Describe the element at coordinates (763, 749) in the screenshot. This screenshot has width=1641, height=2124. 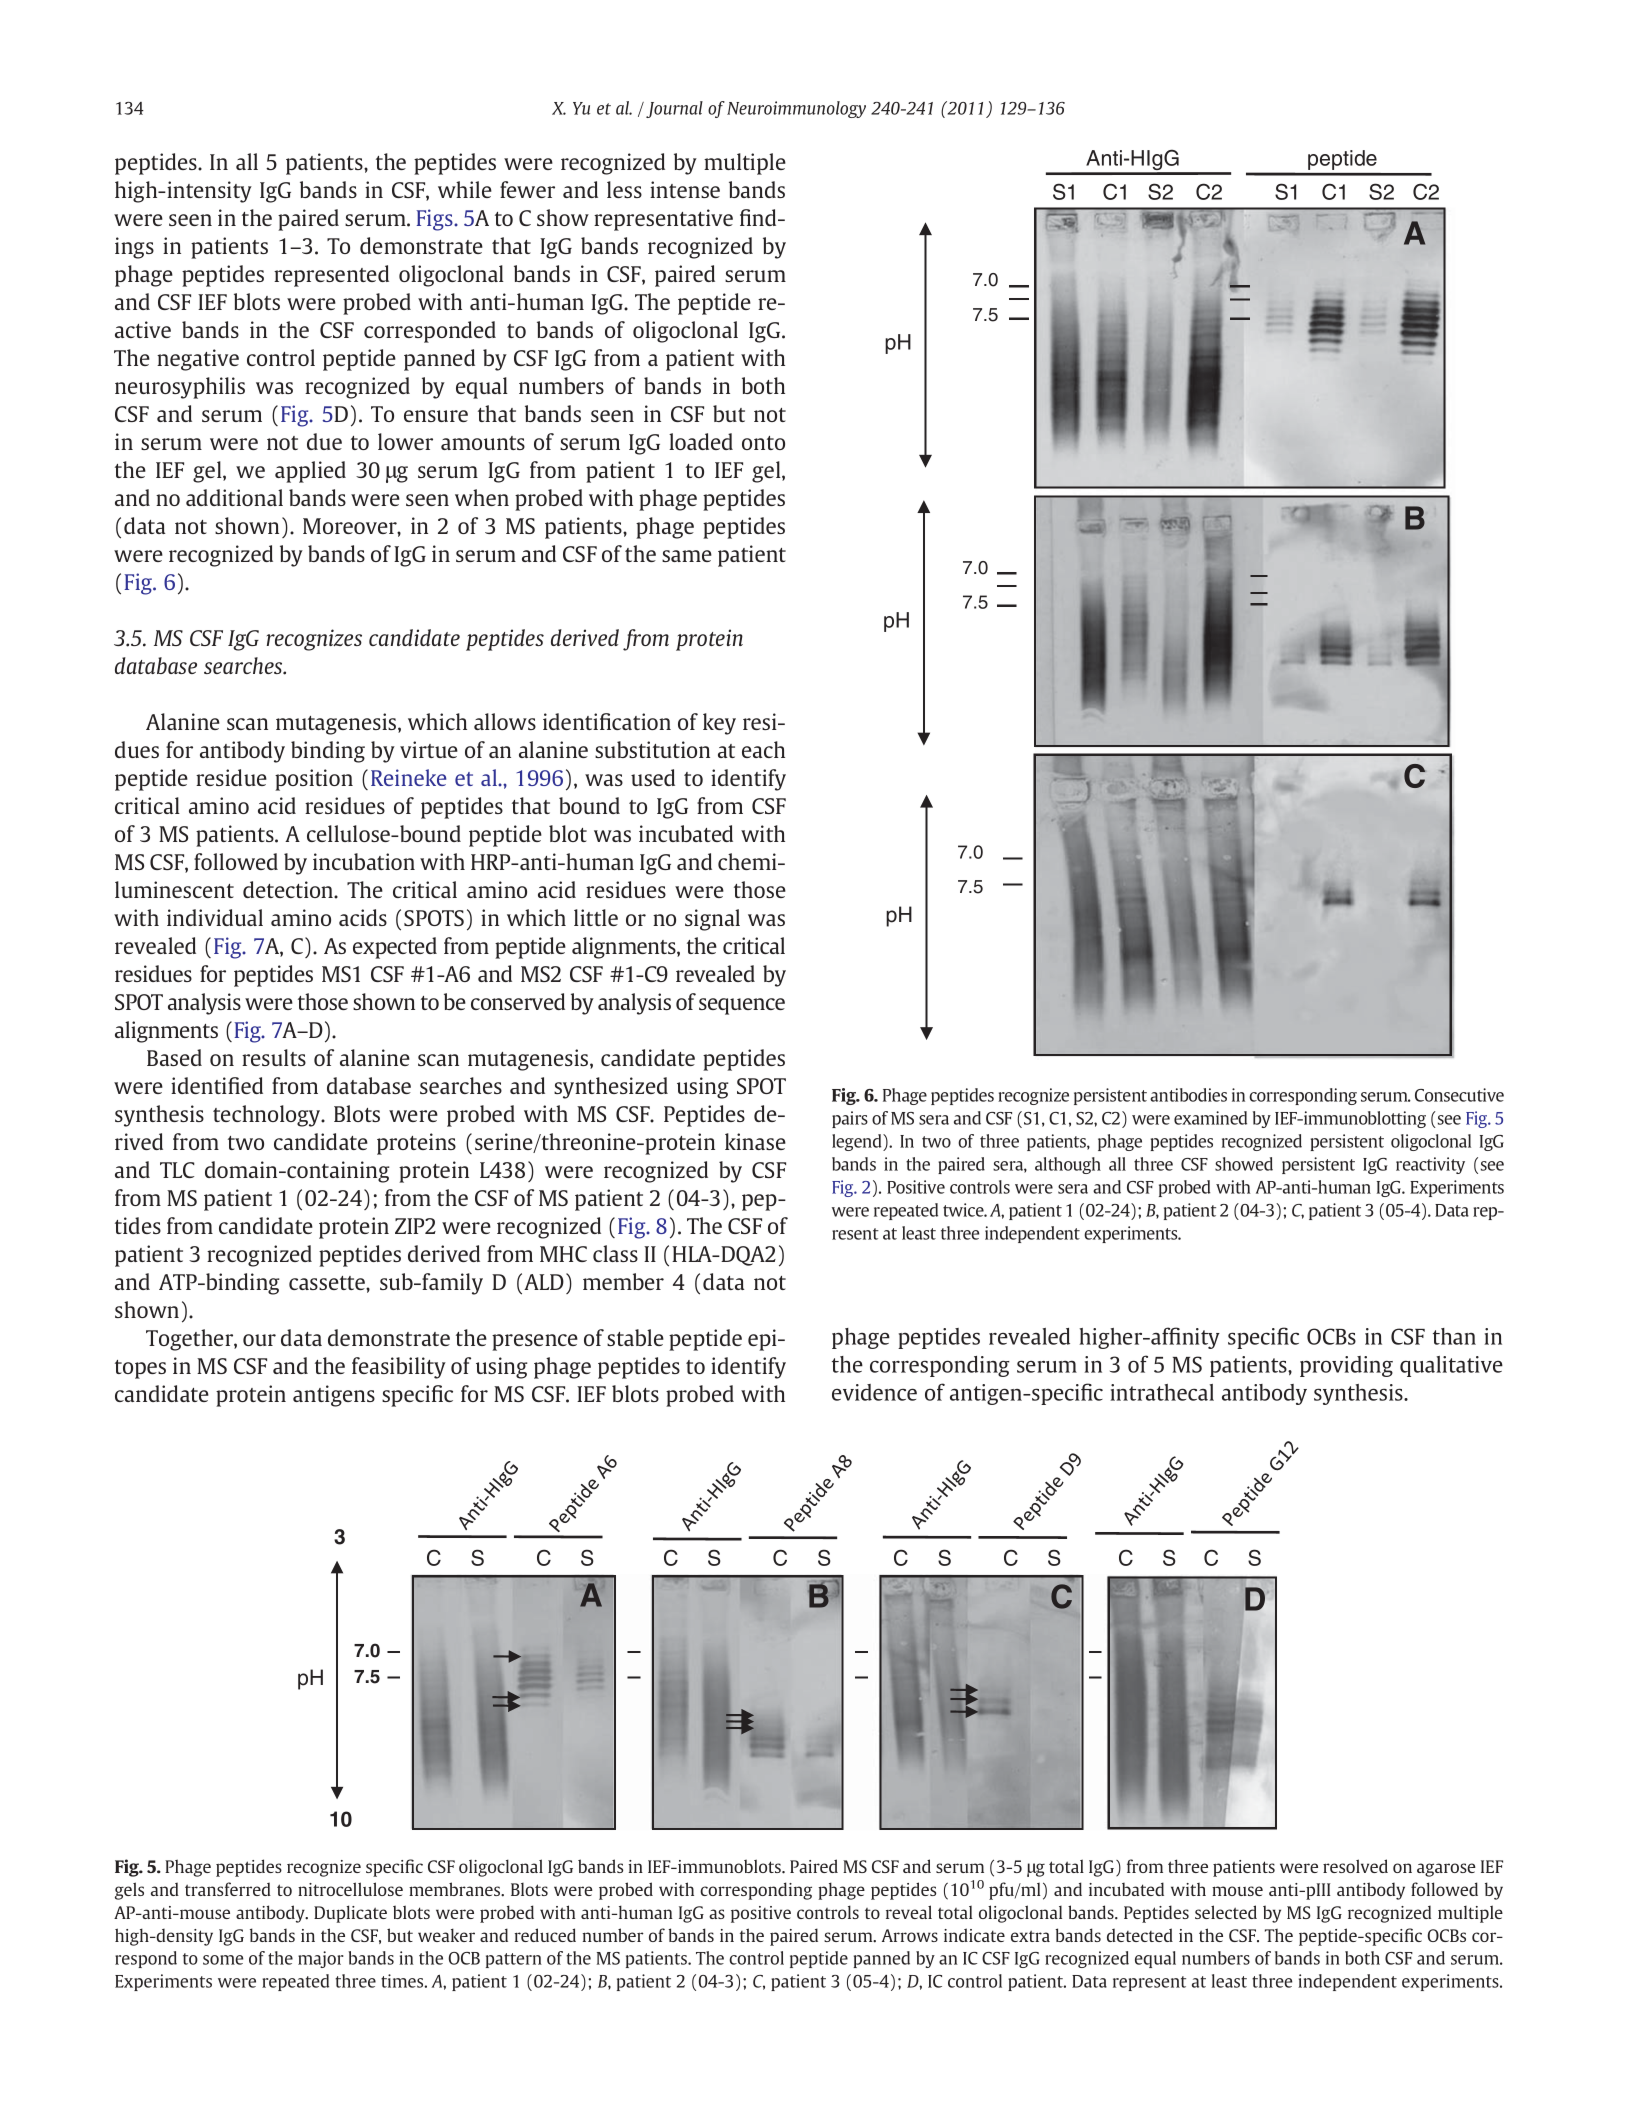
I see `each` at that location.
